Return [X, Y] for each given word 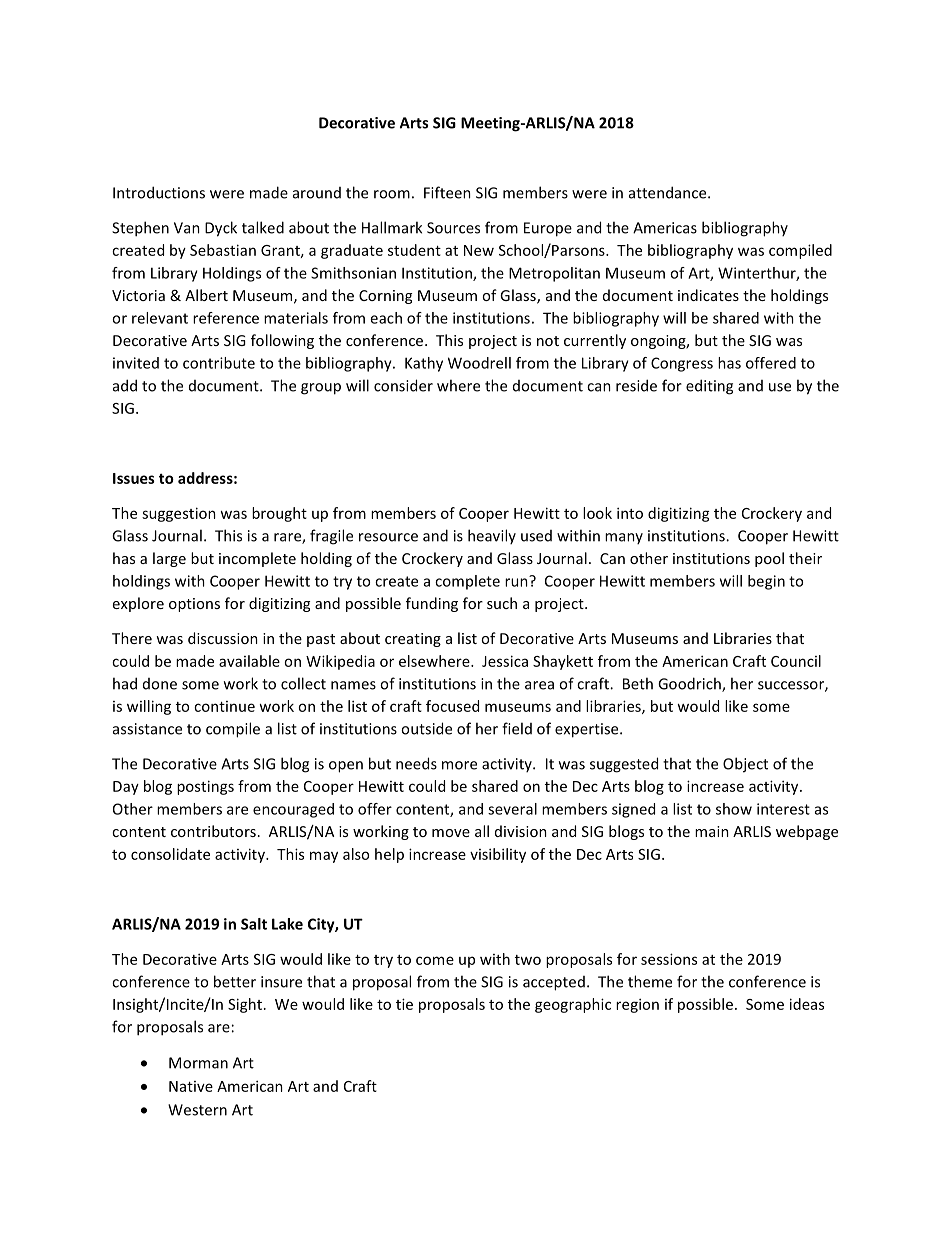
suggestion [179, 514]
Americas [665, 228]
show [734, 809]
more [459, 765]
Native [191, 1086]
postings [205, 787]
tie [404, 1004]
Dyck [221, 229]
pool [769, 559]
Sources [453, 228]
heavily [492, 536]
